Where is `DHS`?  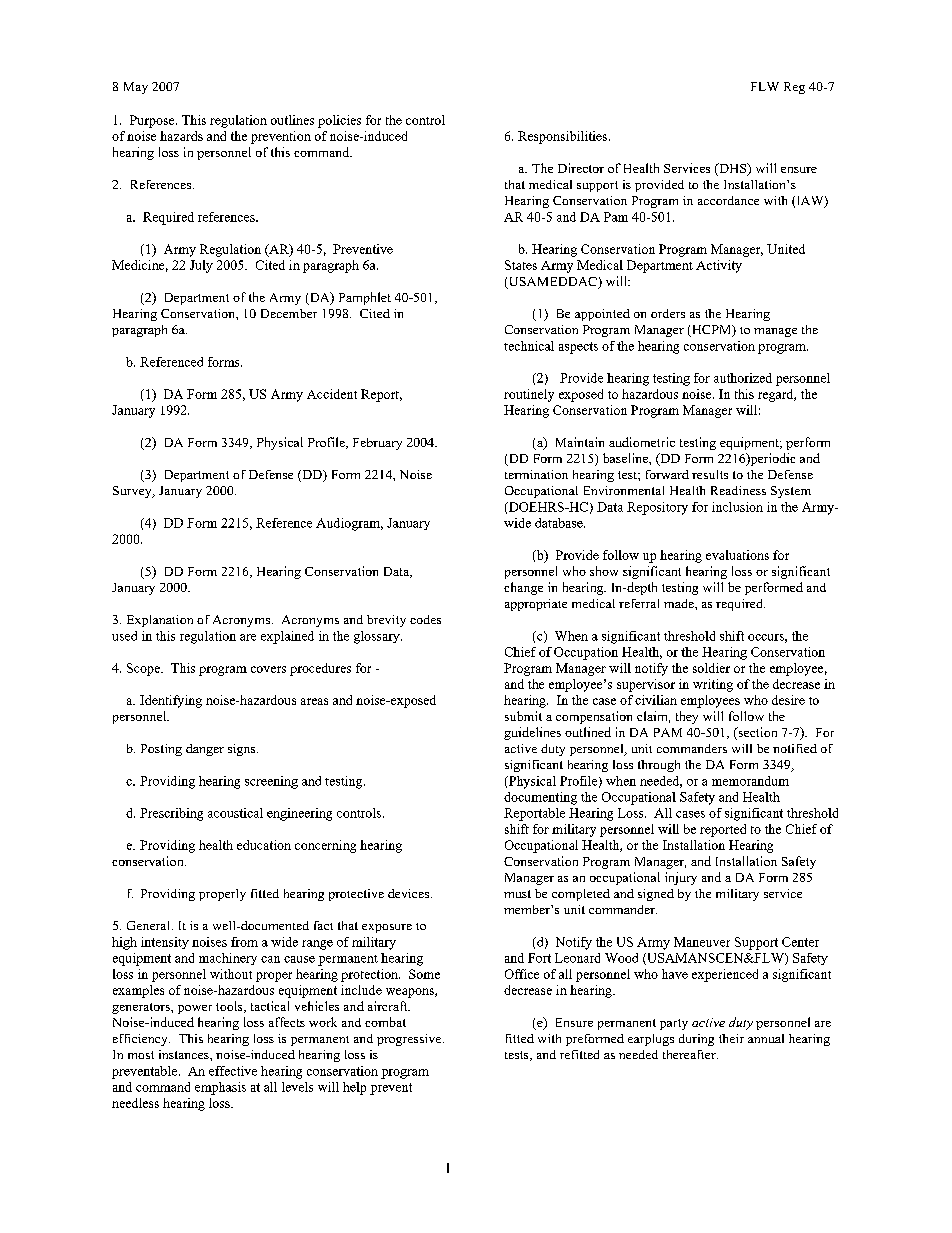
DHS is located at coordinates (733, 169).
